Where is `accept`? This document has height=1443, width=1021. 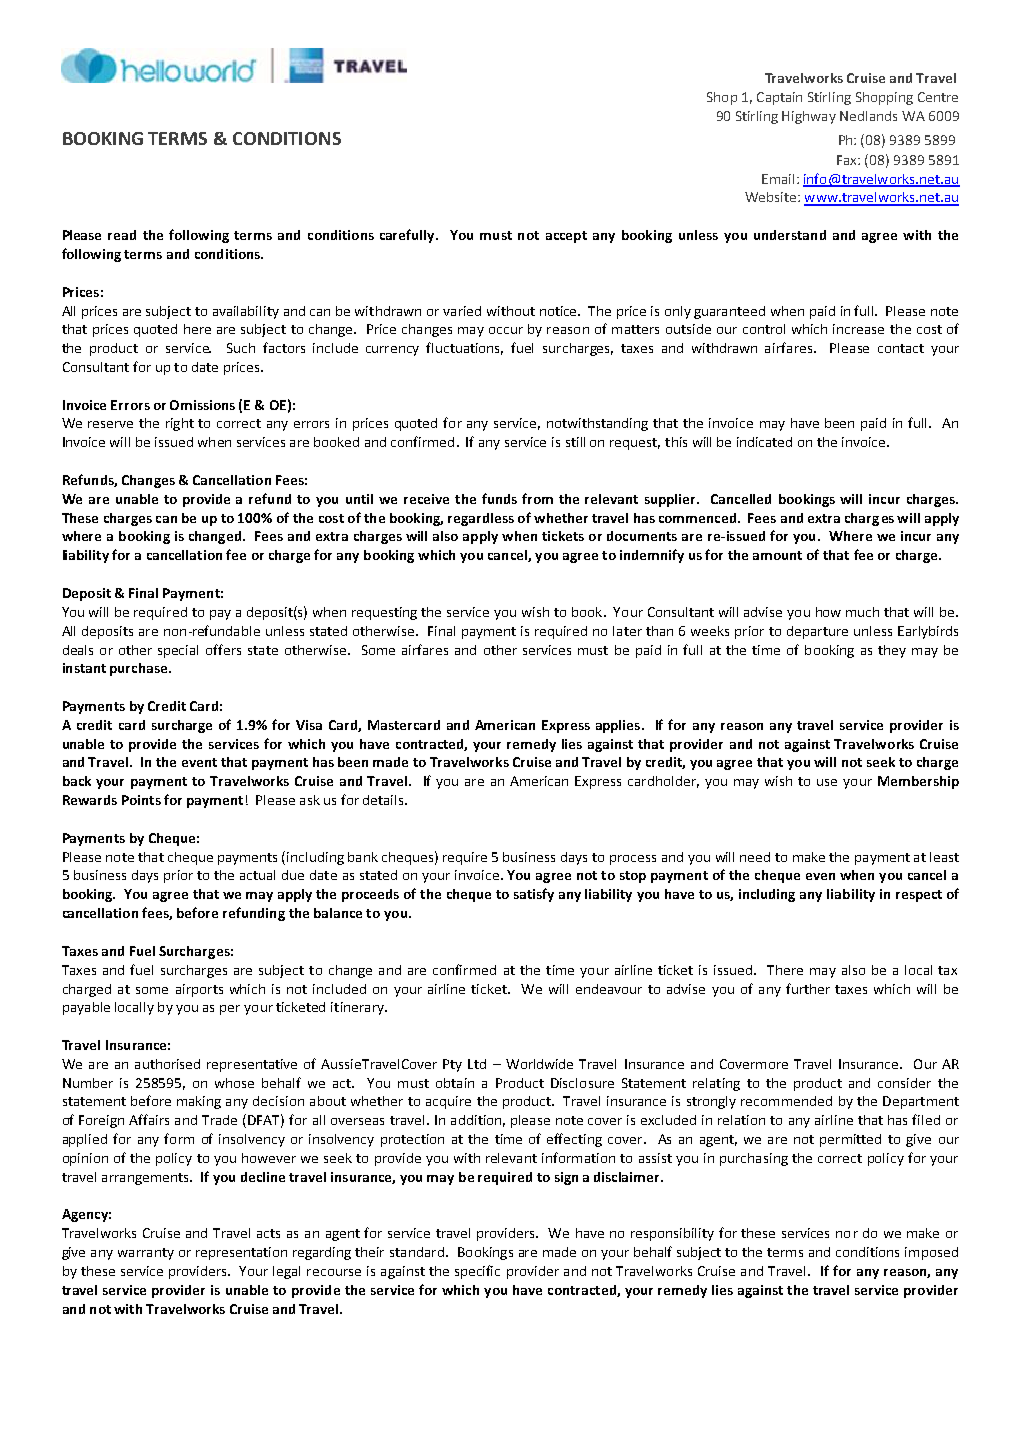 accept is located at coordinates (566, 237).
